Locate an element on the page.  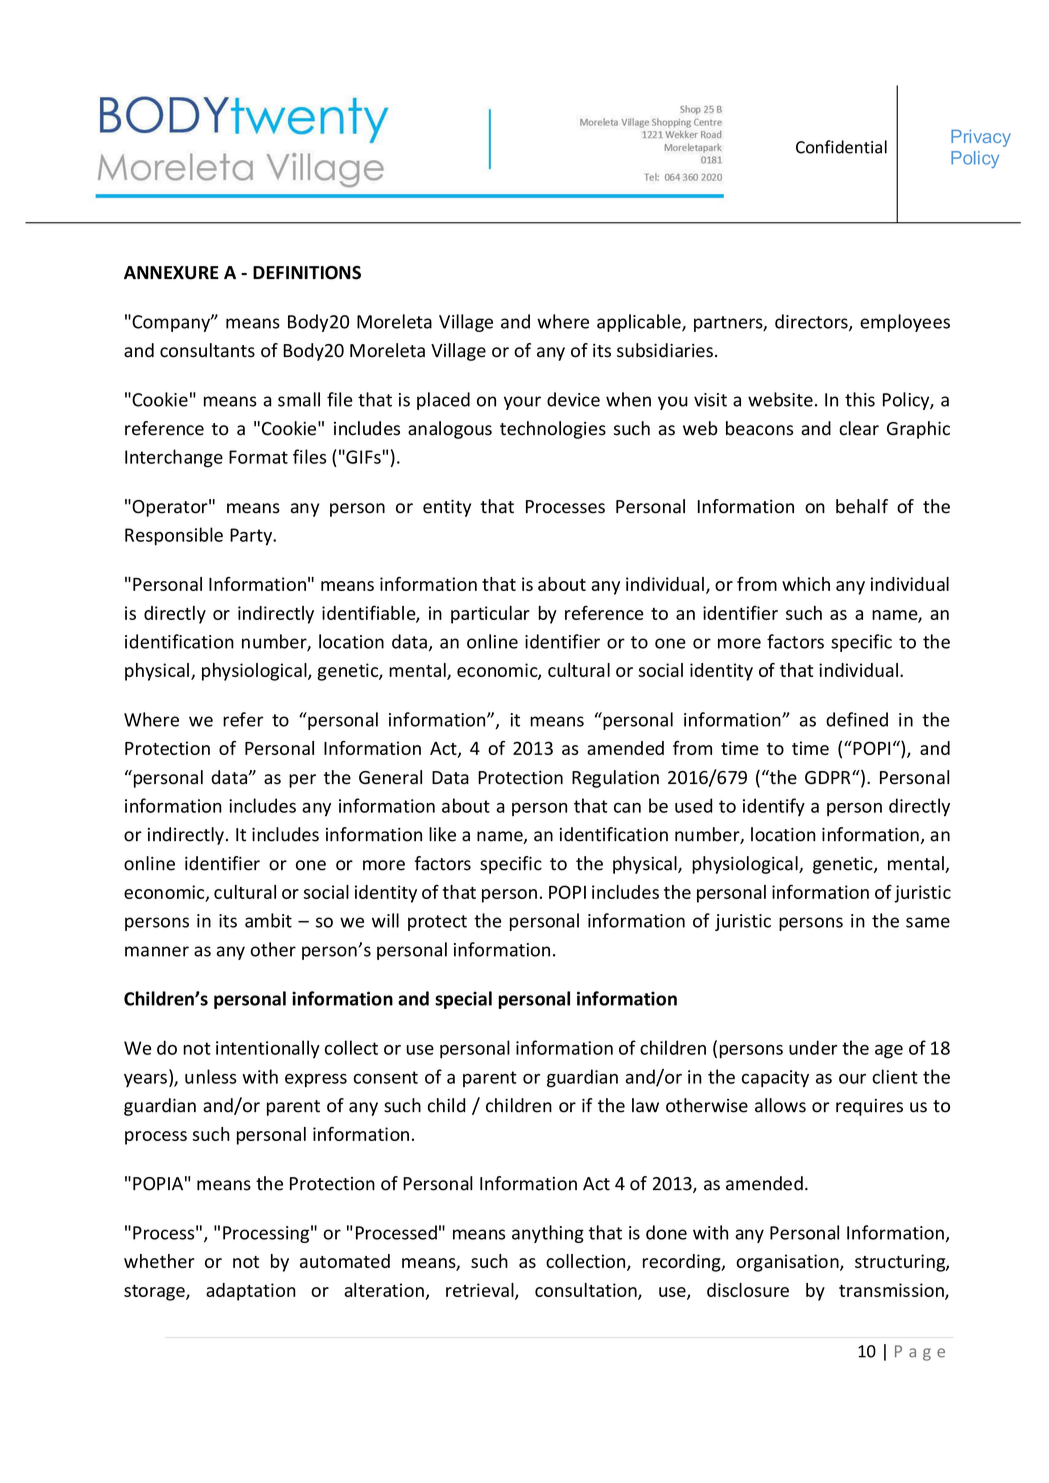
special is located at coordinates (463, 1000).
